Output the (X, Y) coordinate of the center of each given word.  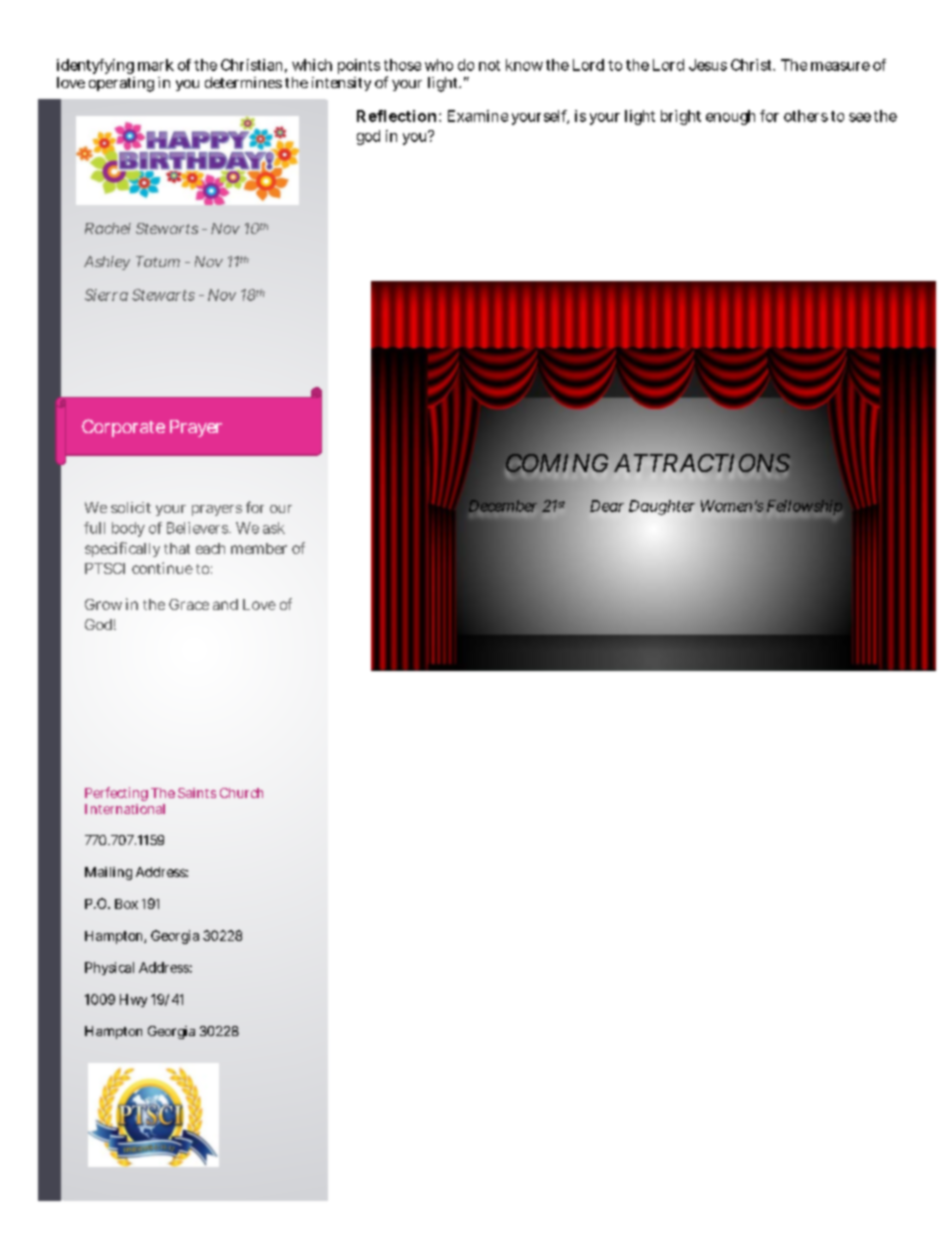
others (806, 116)
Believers (198, 528)
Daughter (662, 507)
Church (241, 793)
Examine (478, 116)
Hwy (133, 1000)
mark (156, 65)
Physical (109, 968)
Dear (607, 506)
